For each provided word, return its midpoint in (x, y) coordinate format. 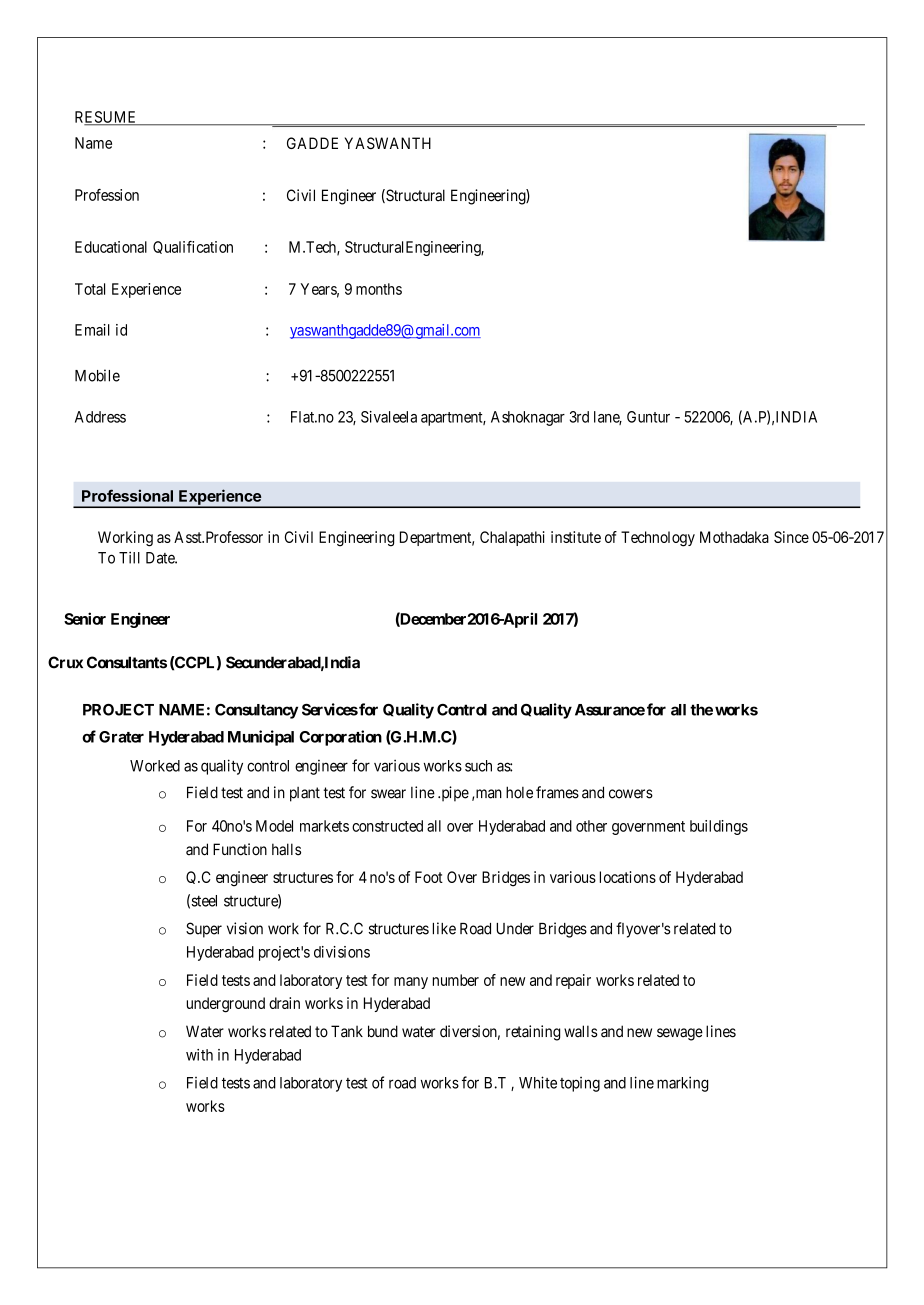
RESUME (107, 118)
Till (129, 557)
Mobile (97, 375)
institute (576, 537)
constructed (387, 826)
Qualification (193, 247)
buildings (719, 827)
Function (240, 849)
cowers (631, 794)
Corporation (340, 738)
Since (791, 537)
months (379, 289)
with (199, 1055)
